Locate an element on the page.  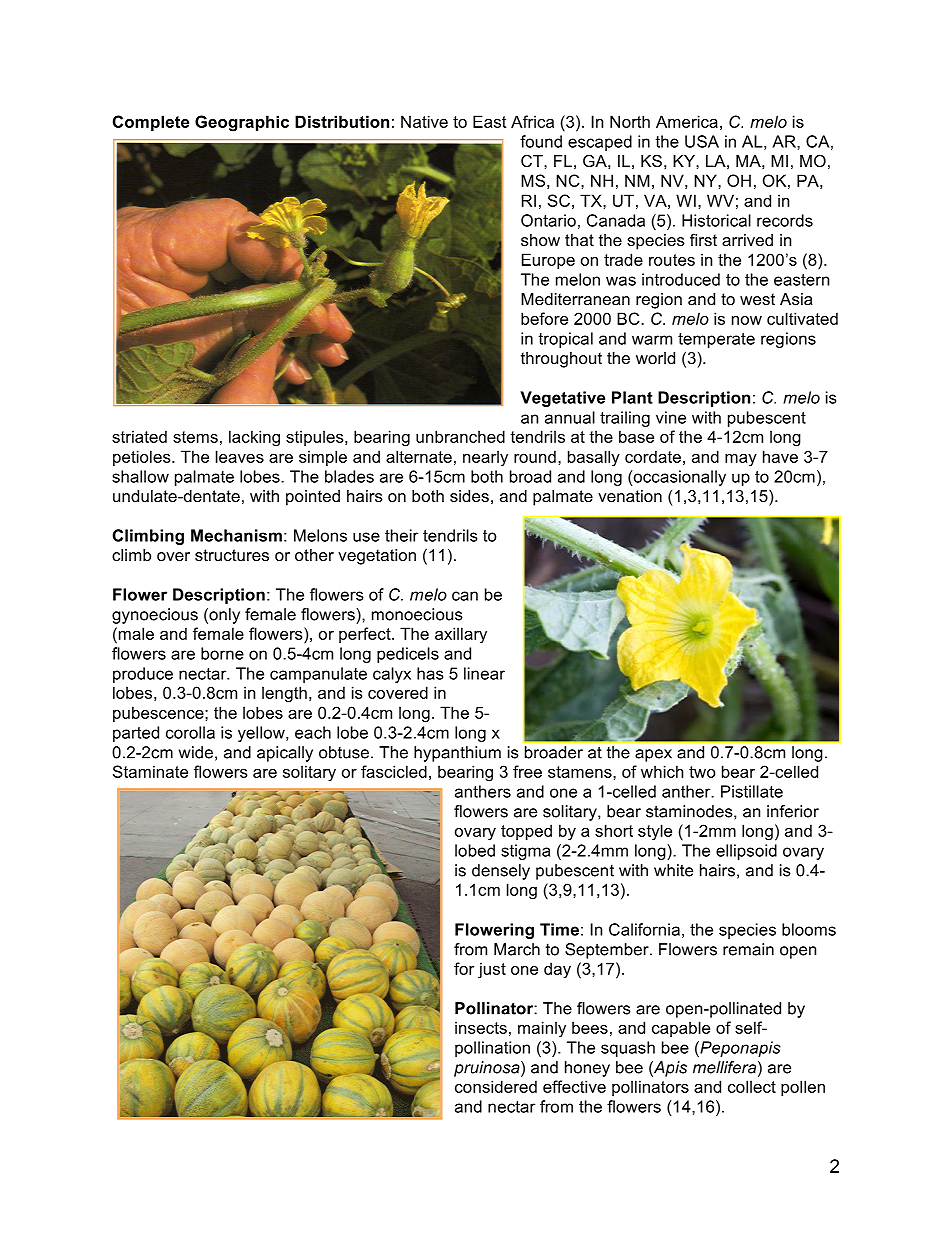
USA is located at coordinates (702, 141).
